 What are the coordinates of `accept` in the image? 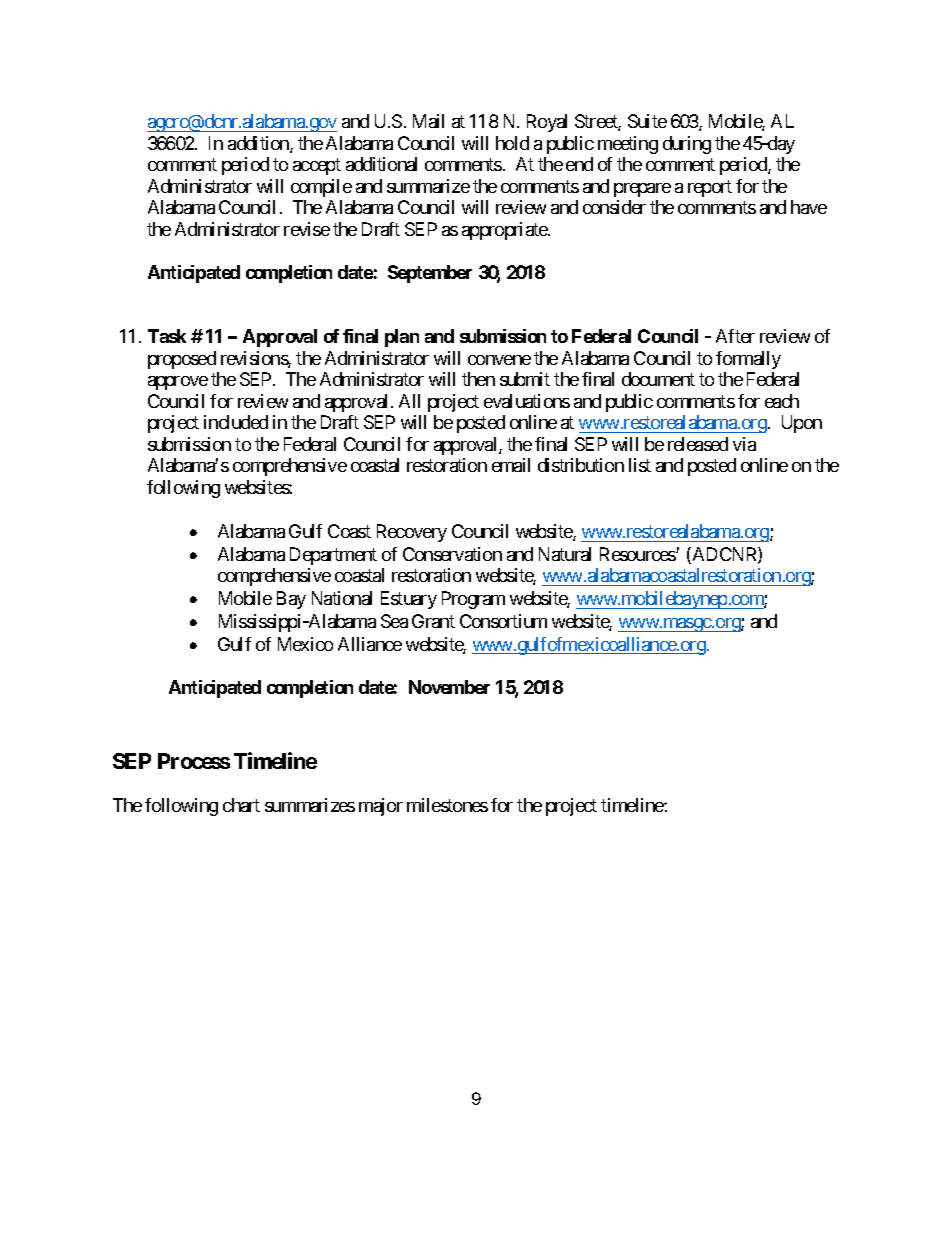 It's located at (317, 167).
